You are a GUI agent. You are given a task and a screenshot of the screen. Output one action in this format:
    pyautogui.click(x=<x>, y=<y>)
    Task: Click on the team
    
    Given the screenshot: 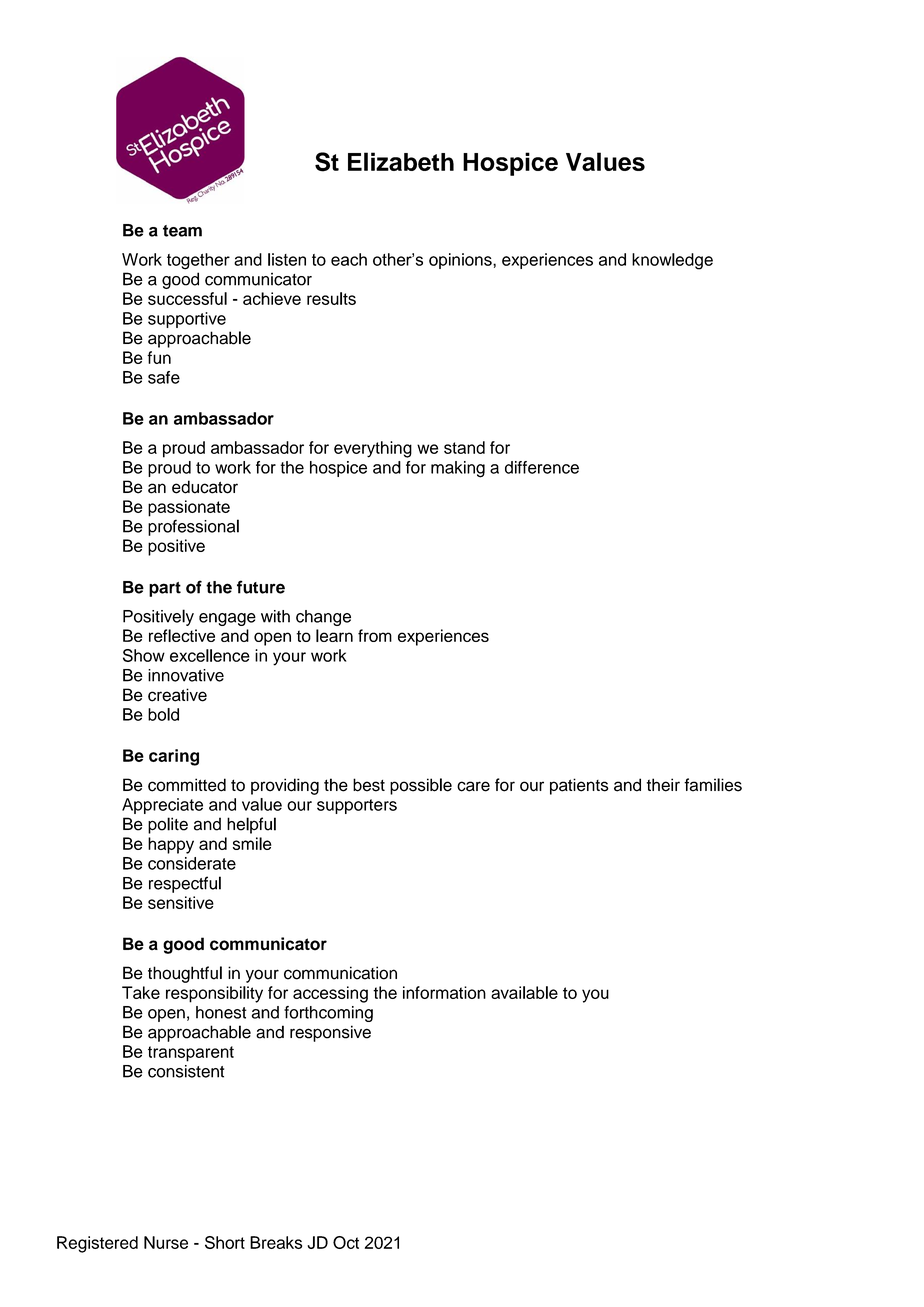 What is the action you would take?
    pyautogui.click(x=182, y=231)
